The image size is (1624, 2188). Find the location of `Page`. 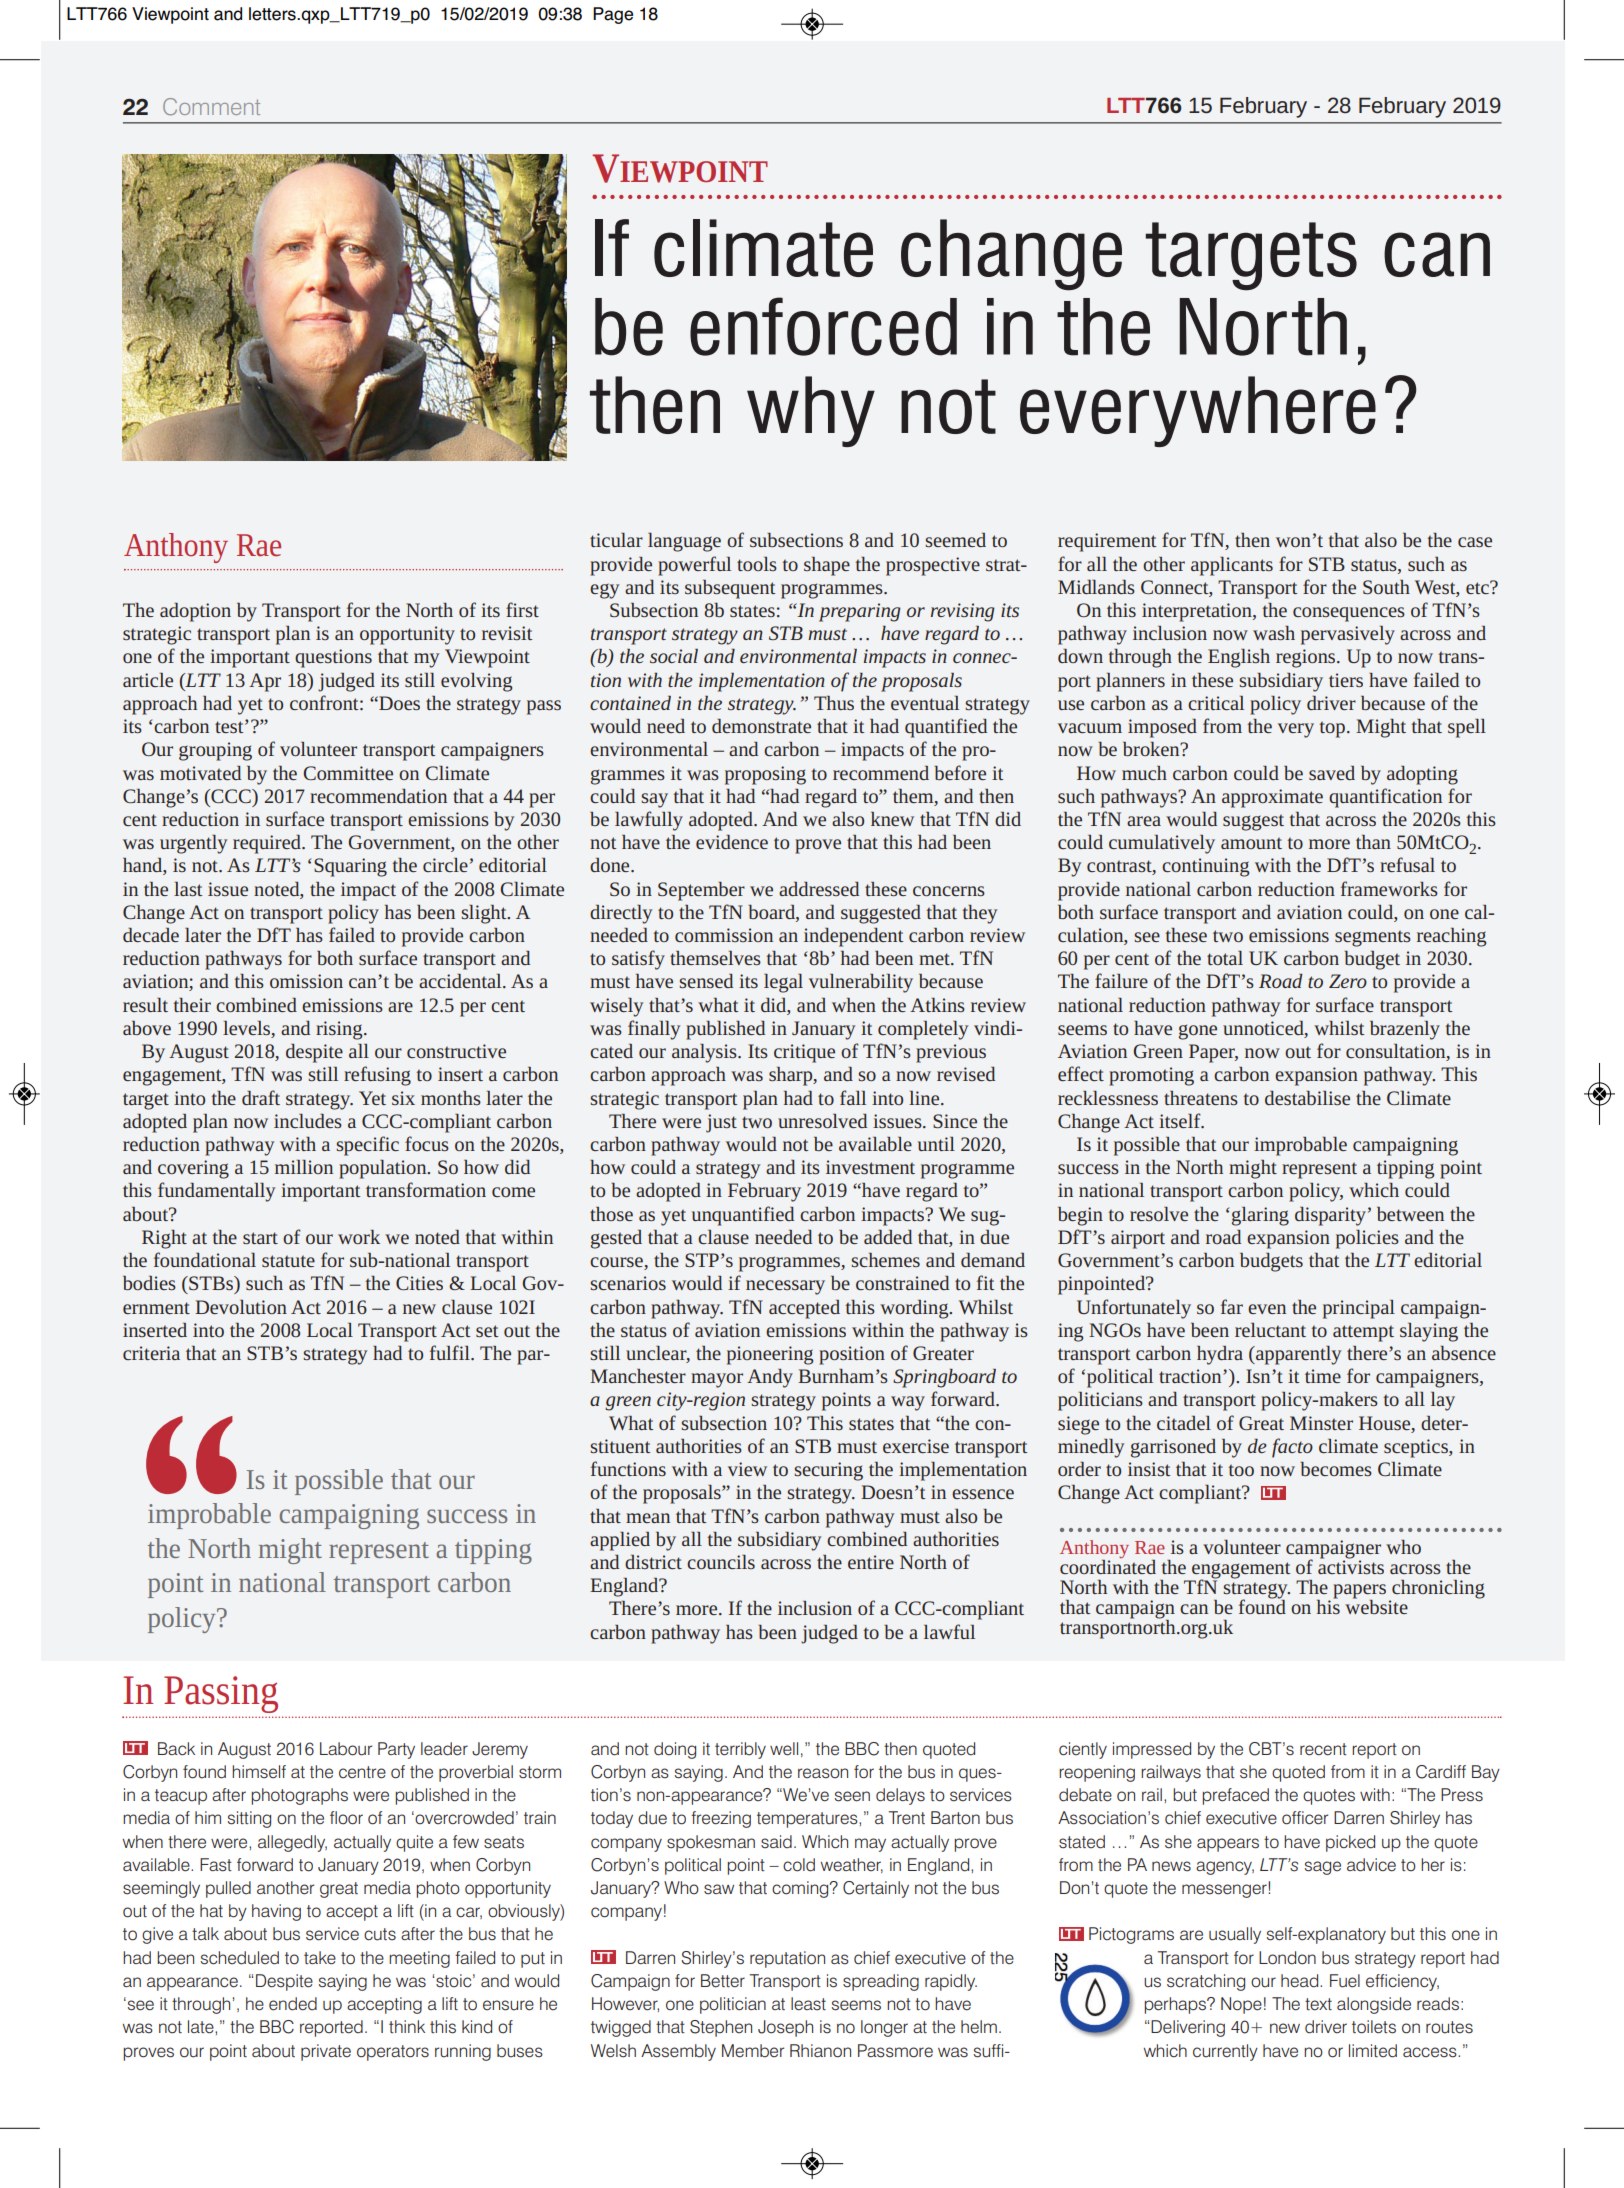

Page is located at coordinates (613, 15).
